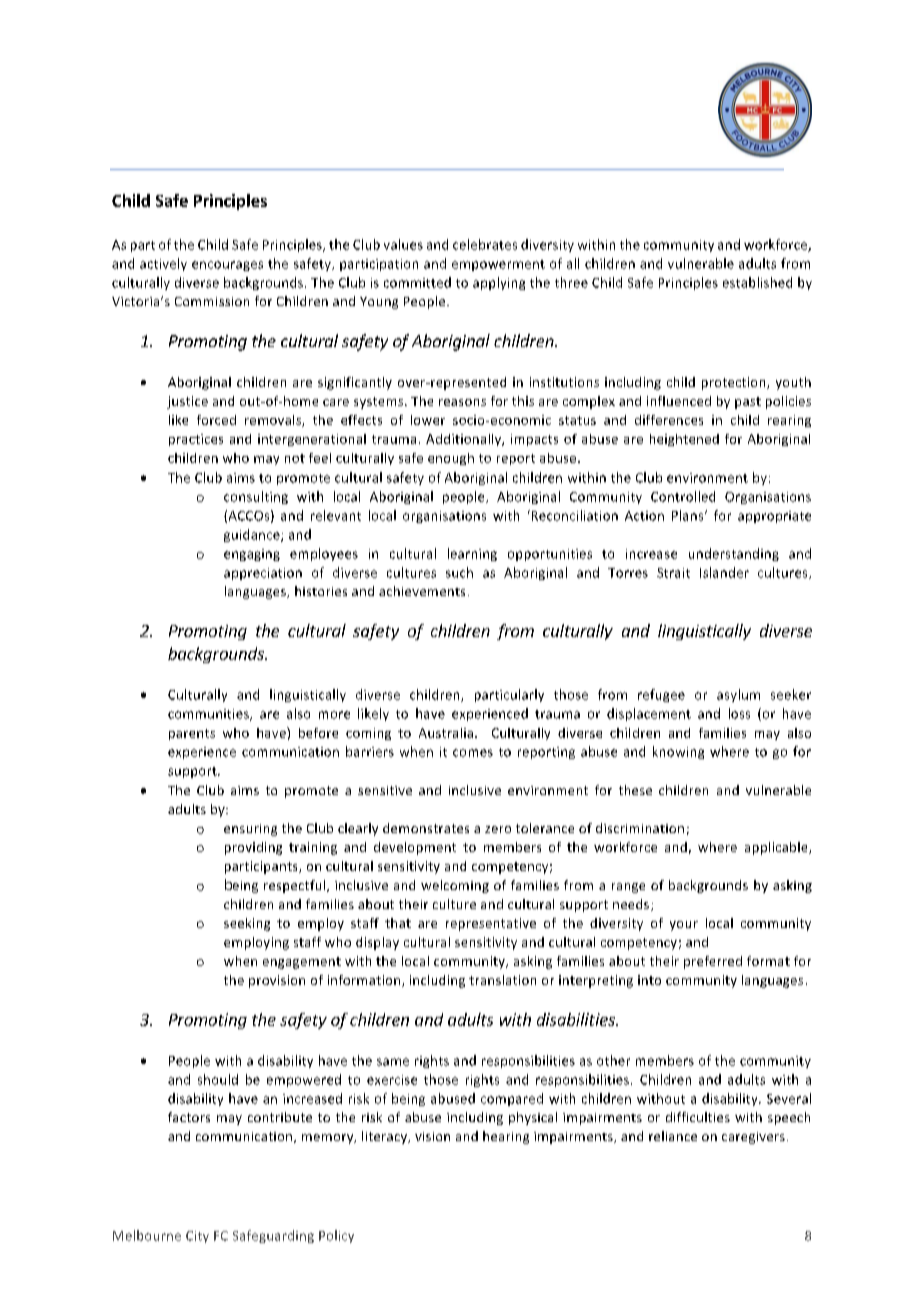  What do you see at coordinates (498, 265) in the page?
I see `empowerment` at bounding box center [498, 265].
